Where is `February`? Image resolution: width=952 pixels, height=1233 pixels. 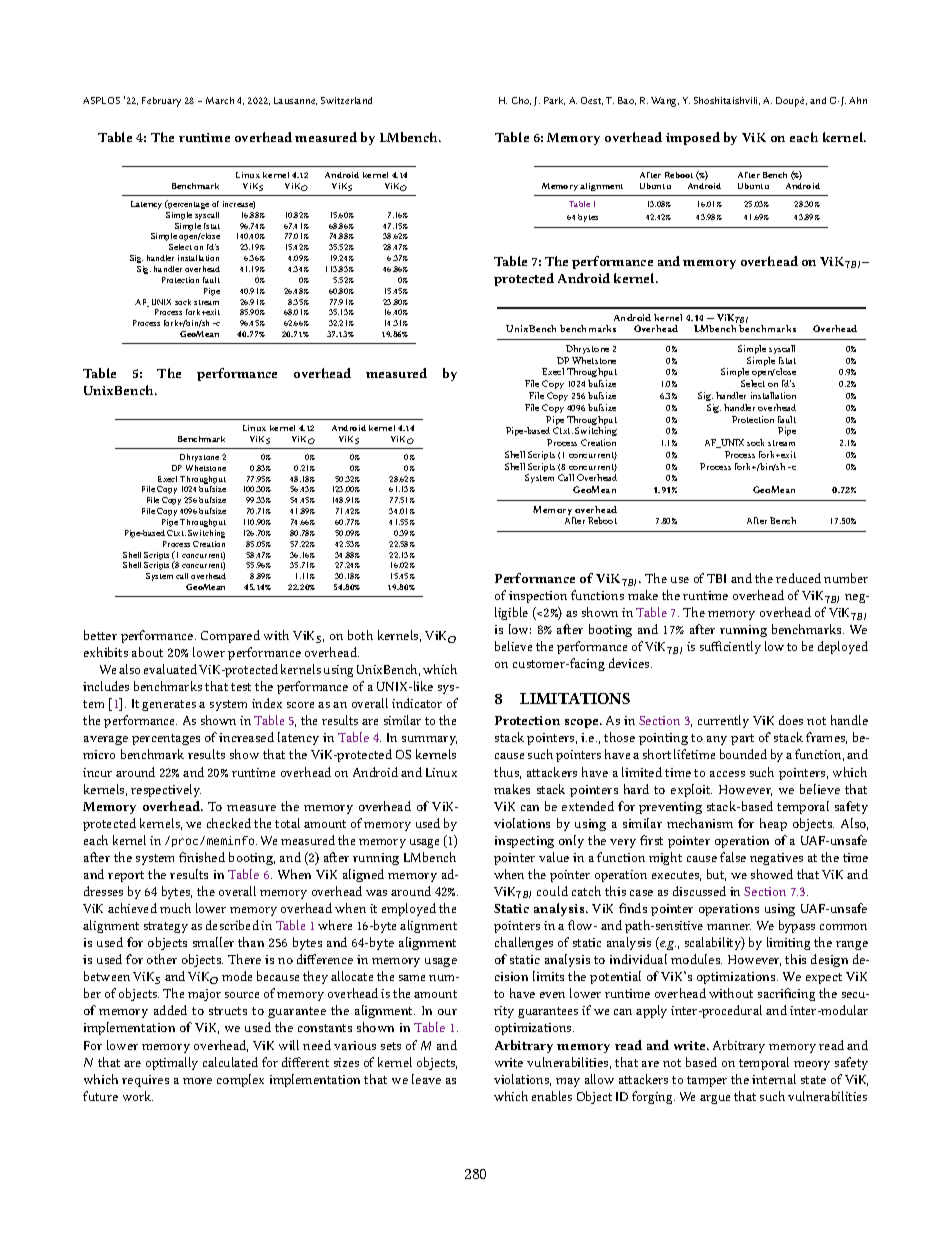
February is located at coordinates (161, 102).
